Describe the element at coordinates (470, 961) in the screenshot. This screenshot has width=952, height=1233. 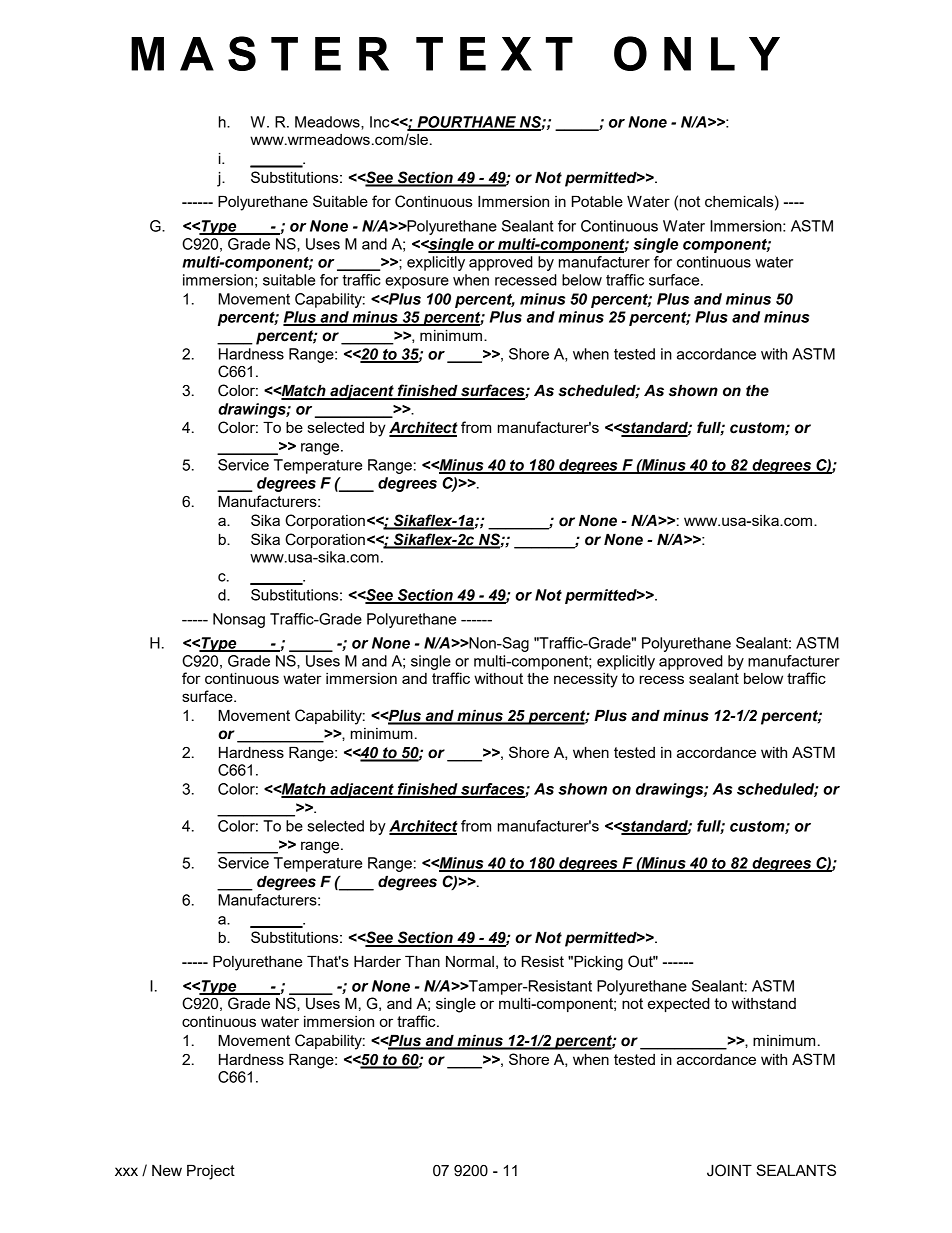
I see `Normal` at that location.
